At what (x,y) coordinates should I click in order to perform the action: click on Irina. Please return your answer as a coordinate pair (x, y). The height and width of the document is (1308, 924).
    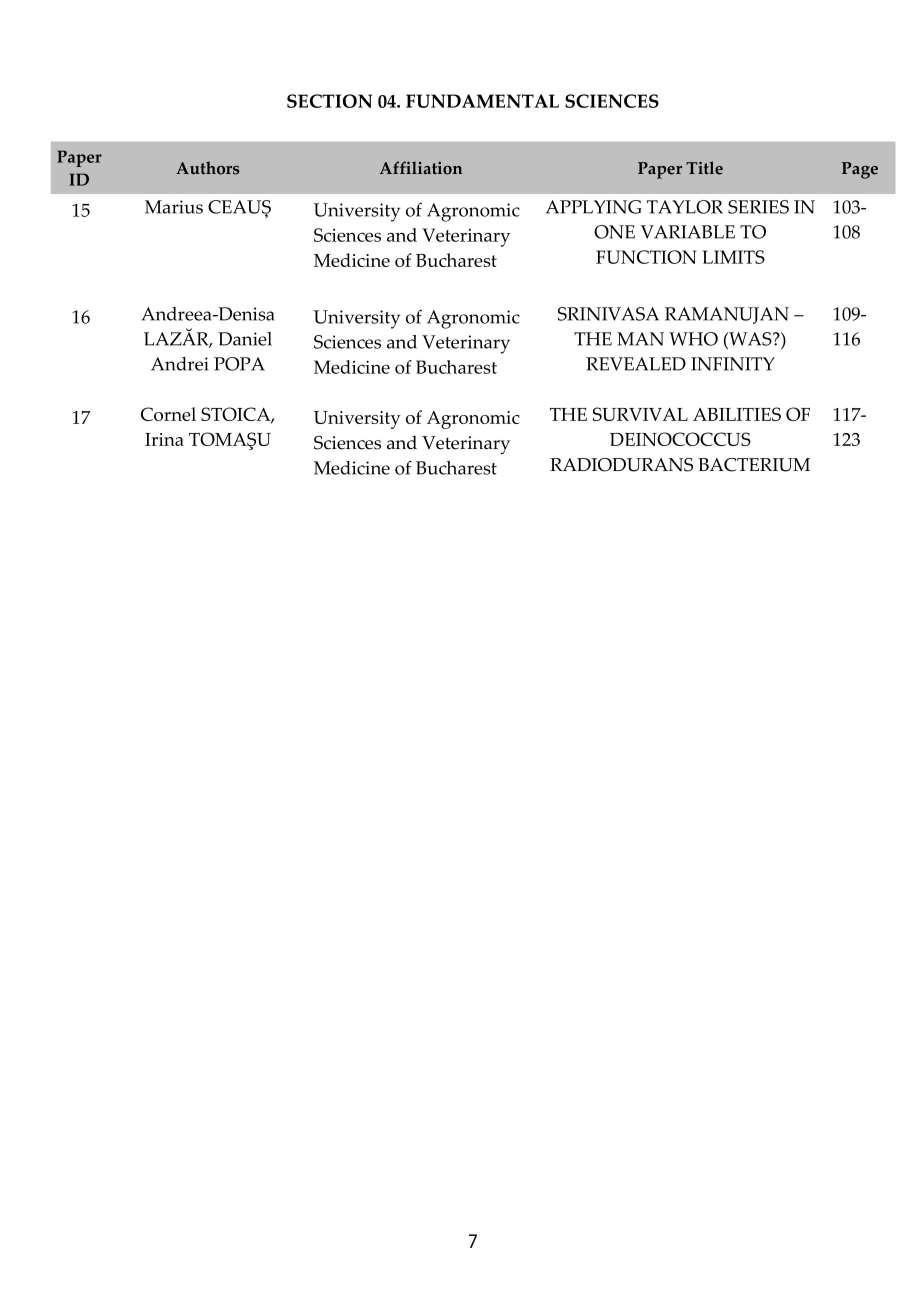
    Looking at the image, I should click on (164, 439).
